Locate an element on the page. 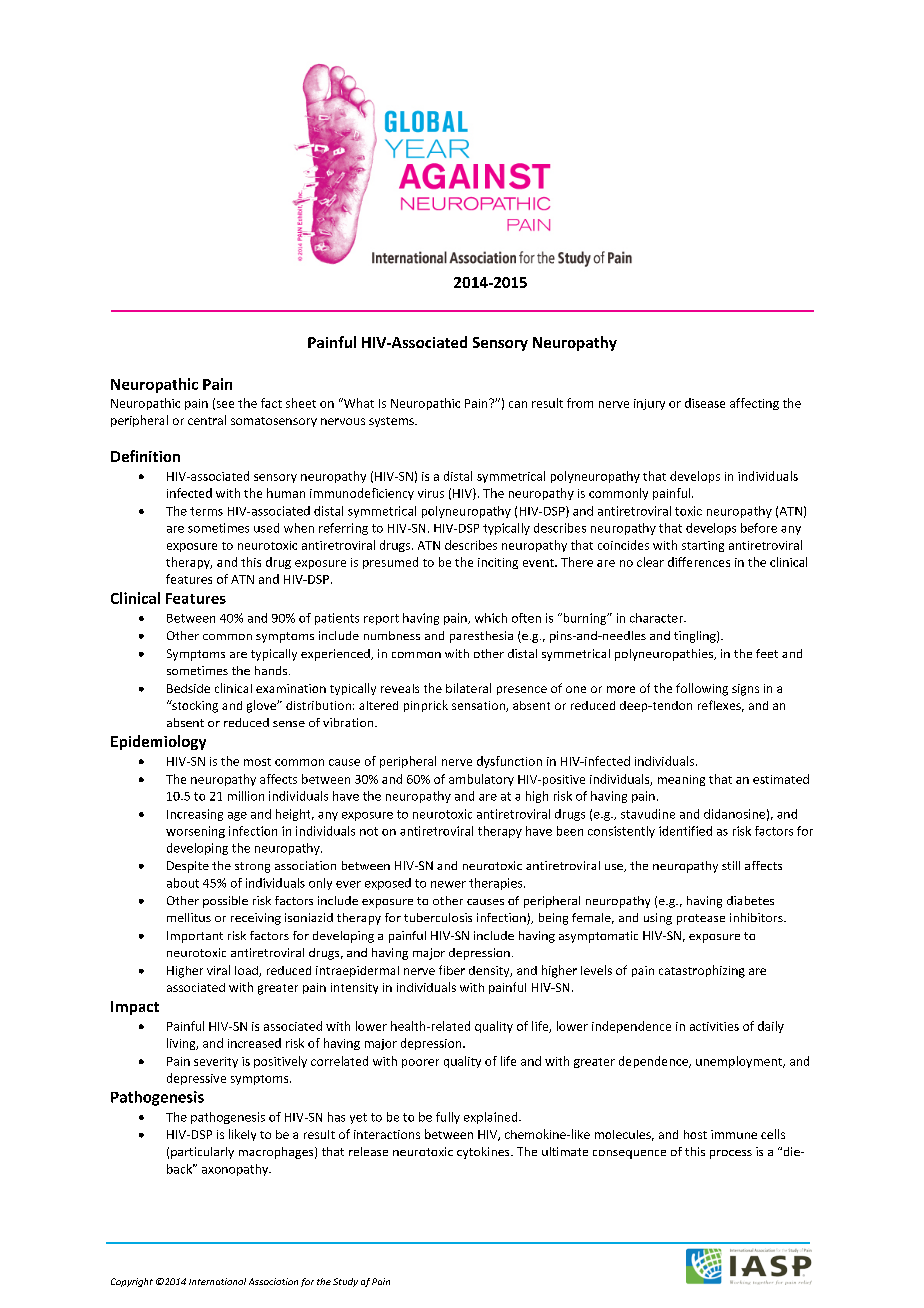 Image resolution: width=924 pixels, height=1308 pixels. central is located at coordinates (207, 420).
